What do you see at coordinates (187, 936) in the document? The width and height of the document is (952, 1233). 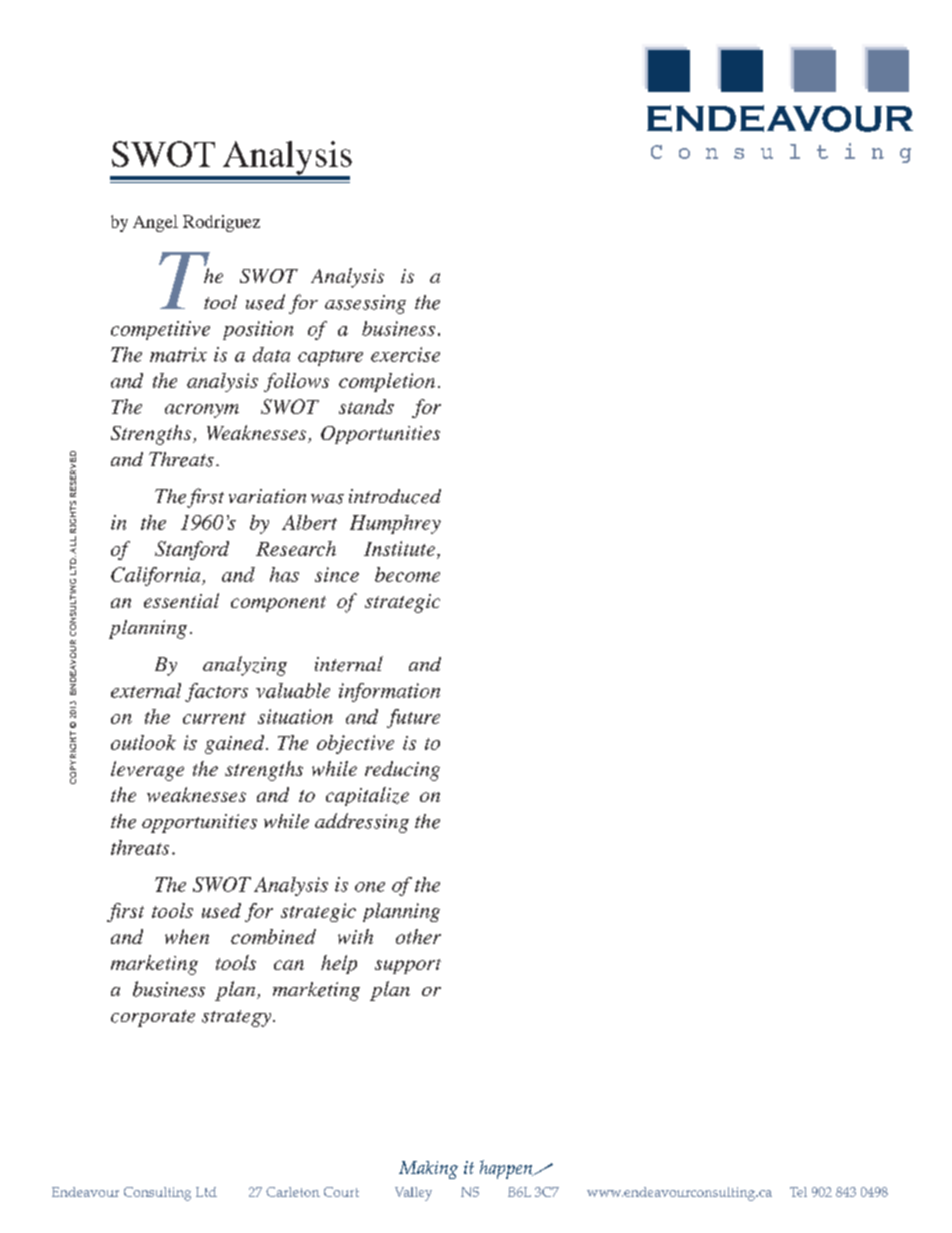 I see `when` at bounding box center [187, 936].
